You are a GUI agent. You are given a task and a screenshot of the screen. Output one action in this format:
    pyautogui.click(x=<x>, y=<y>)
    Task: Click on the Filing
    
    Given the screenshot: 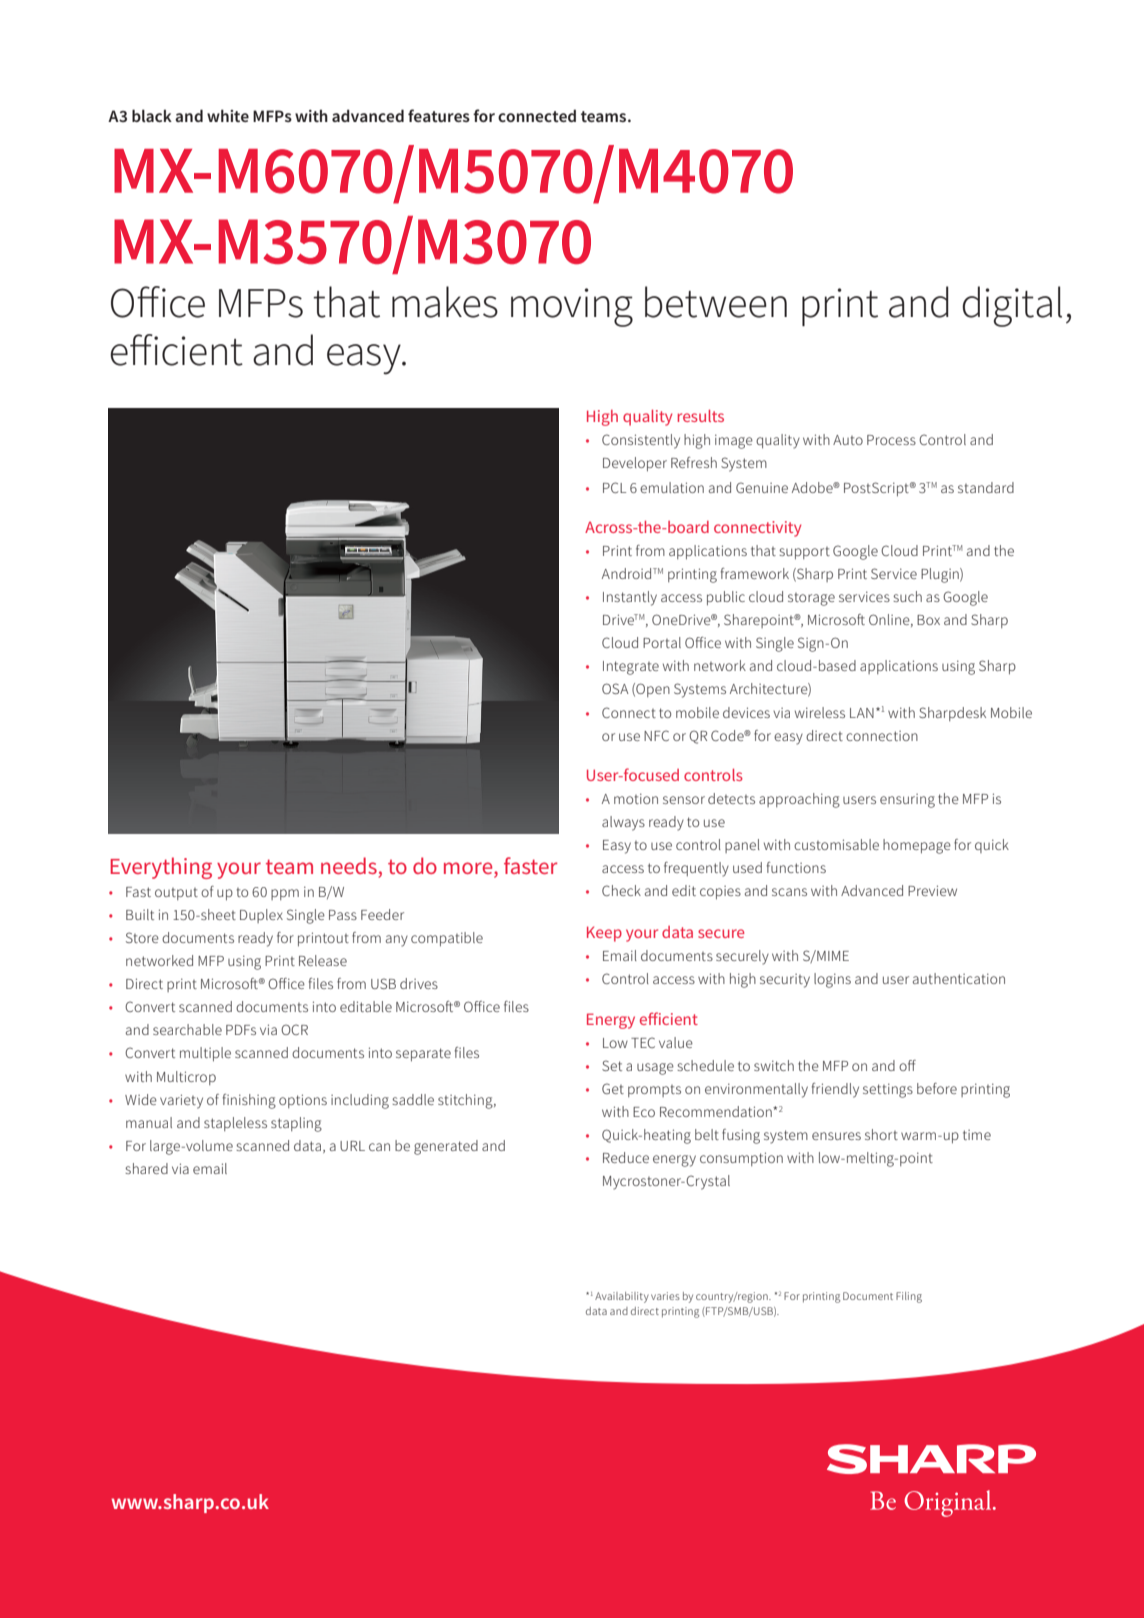 What is the action you would take?
    pyautogui.click(x=909, y=1297)
